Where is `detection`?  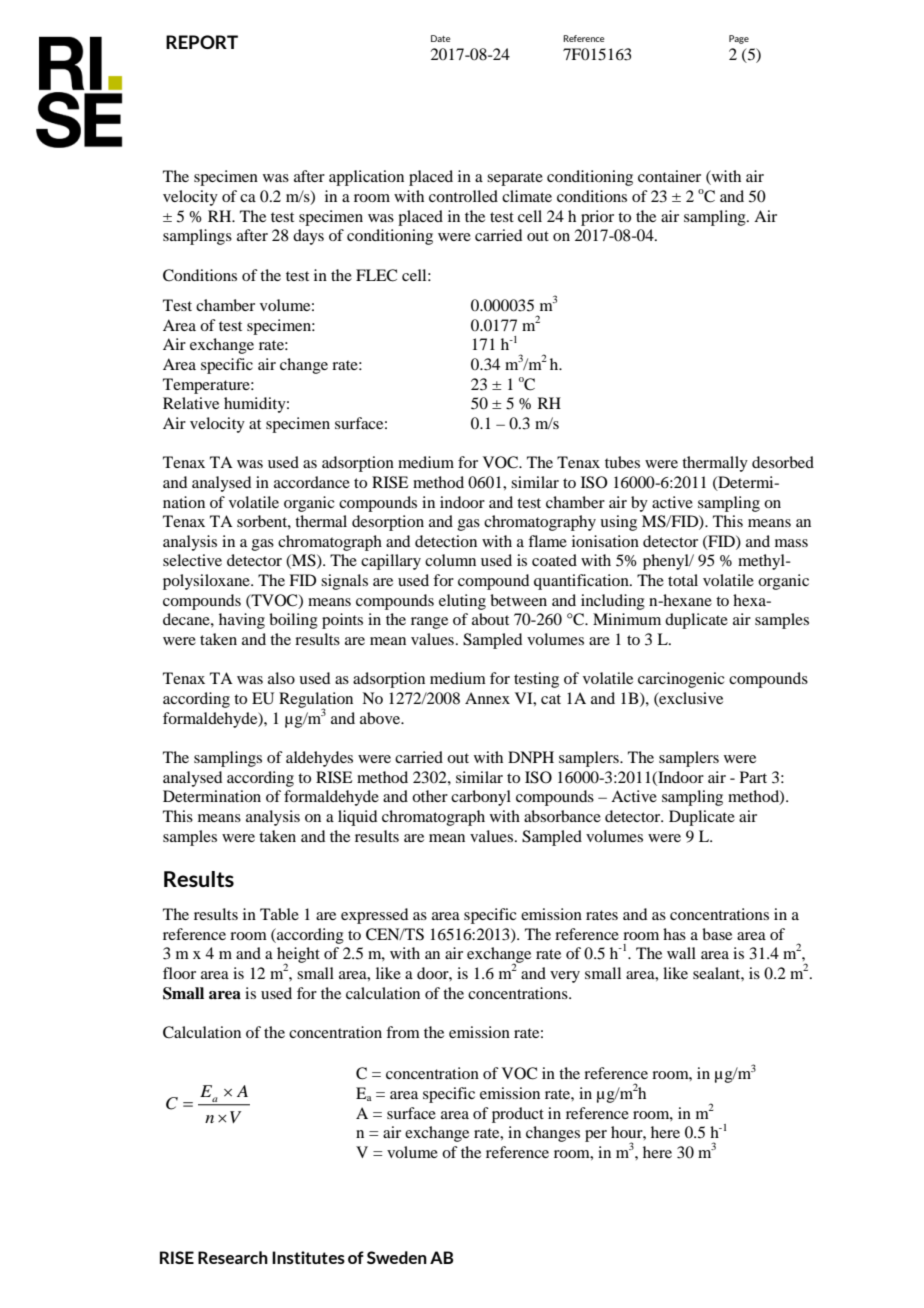
detection is located at coordinates (446, 541).
